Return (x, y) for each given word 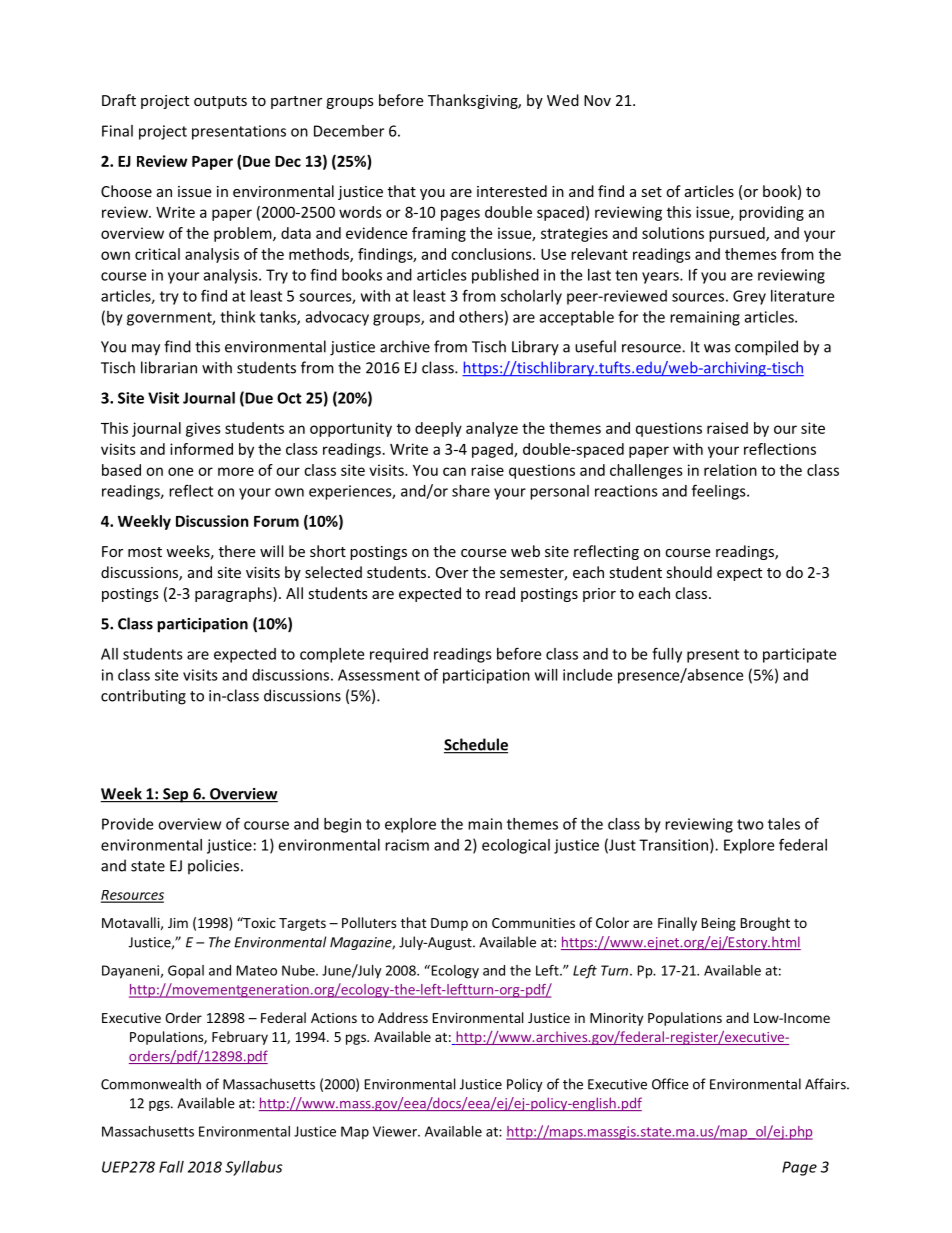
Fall (171, 1167)
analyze (492, 429)
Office (670, 1084)
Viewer (396, 1131)
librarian (169, 367)
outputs (220, 102)
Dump (449, 924)
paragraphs (234, 594)
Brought (765, 924)
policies (213, 867)
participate (799, 655)
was (717, 348)
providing (771, 213)
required (399, 655)
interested (512, 191)
